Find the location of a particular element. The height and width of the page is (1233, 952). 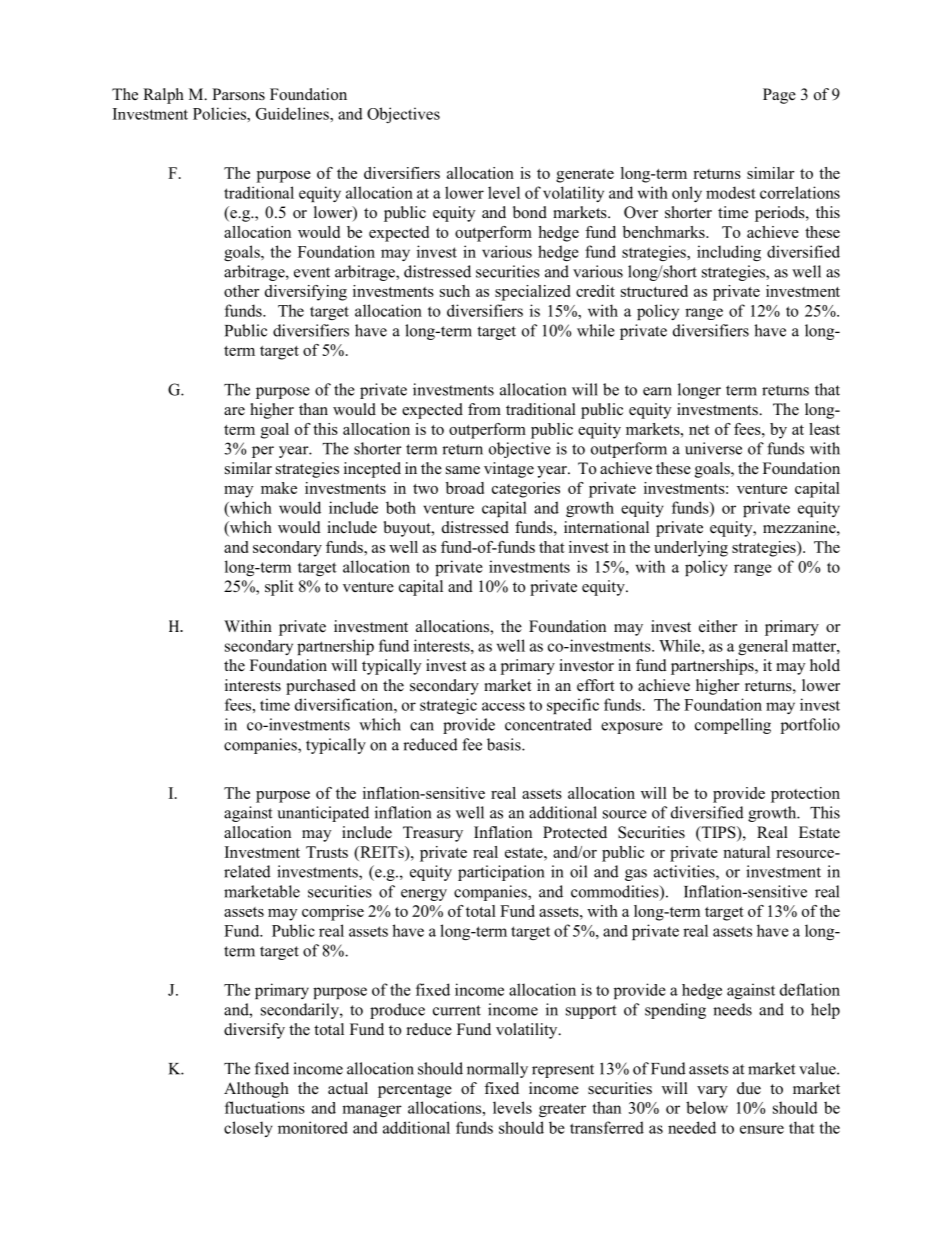

Although is located at coordinates (256, 1090).
